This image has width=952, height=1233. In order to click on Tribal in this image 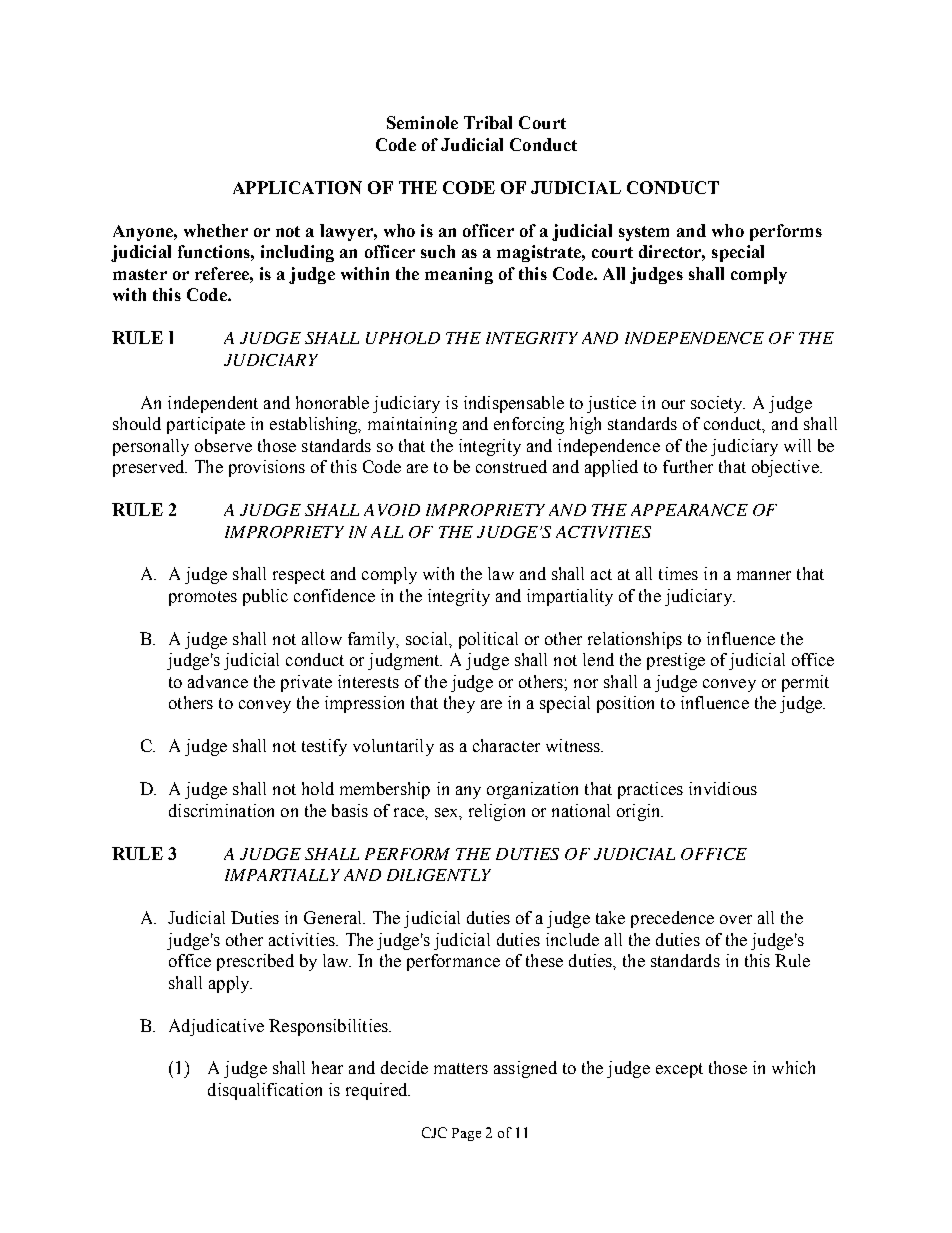, I will do `click(488, 122)`.
